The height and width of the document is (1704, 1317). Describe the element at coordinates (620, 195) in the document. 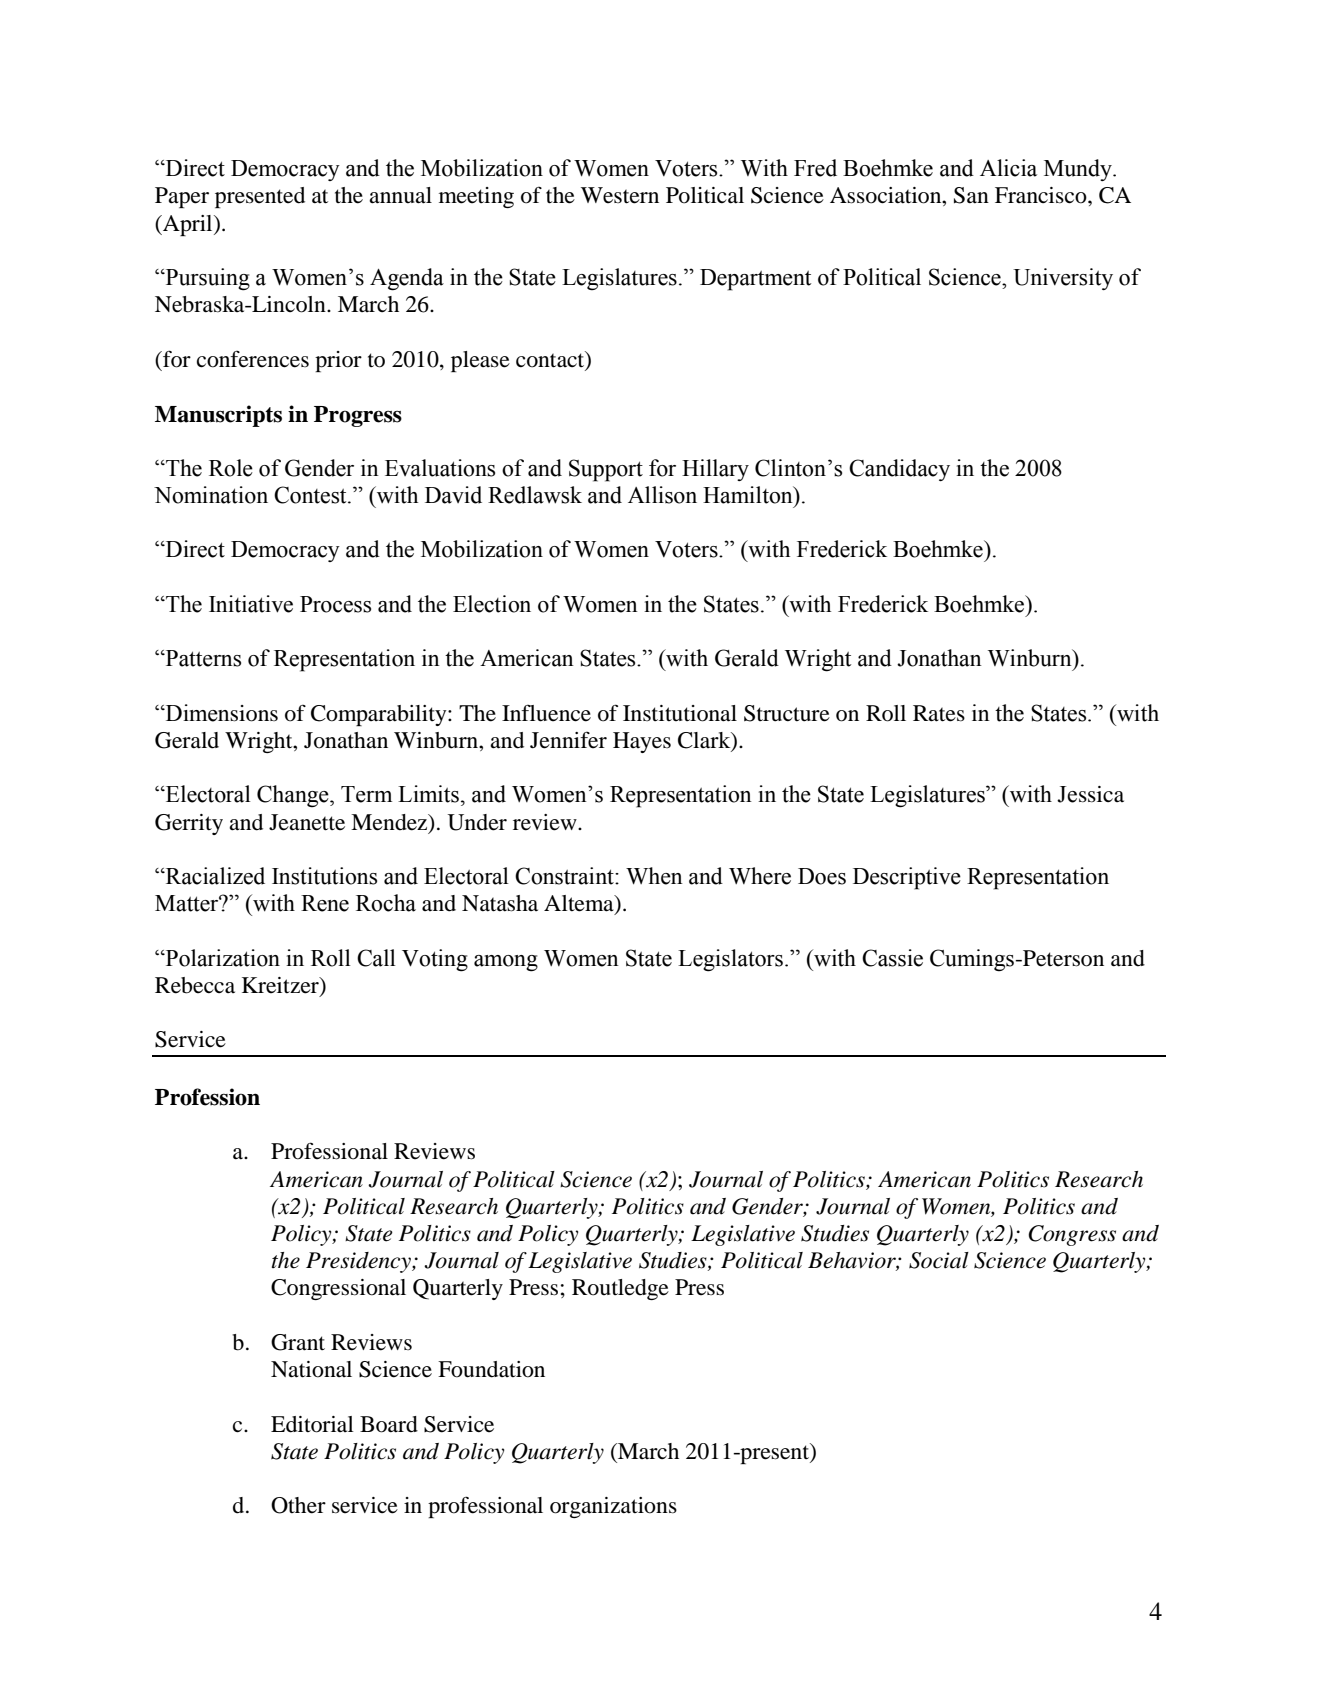

I see `Western` at that location.
